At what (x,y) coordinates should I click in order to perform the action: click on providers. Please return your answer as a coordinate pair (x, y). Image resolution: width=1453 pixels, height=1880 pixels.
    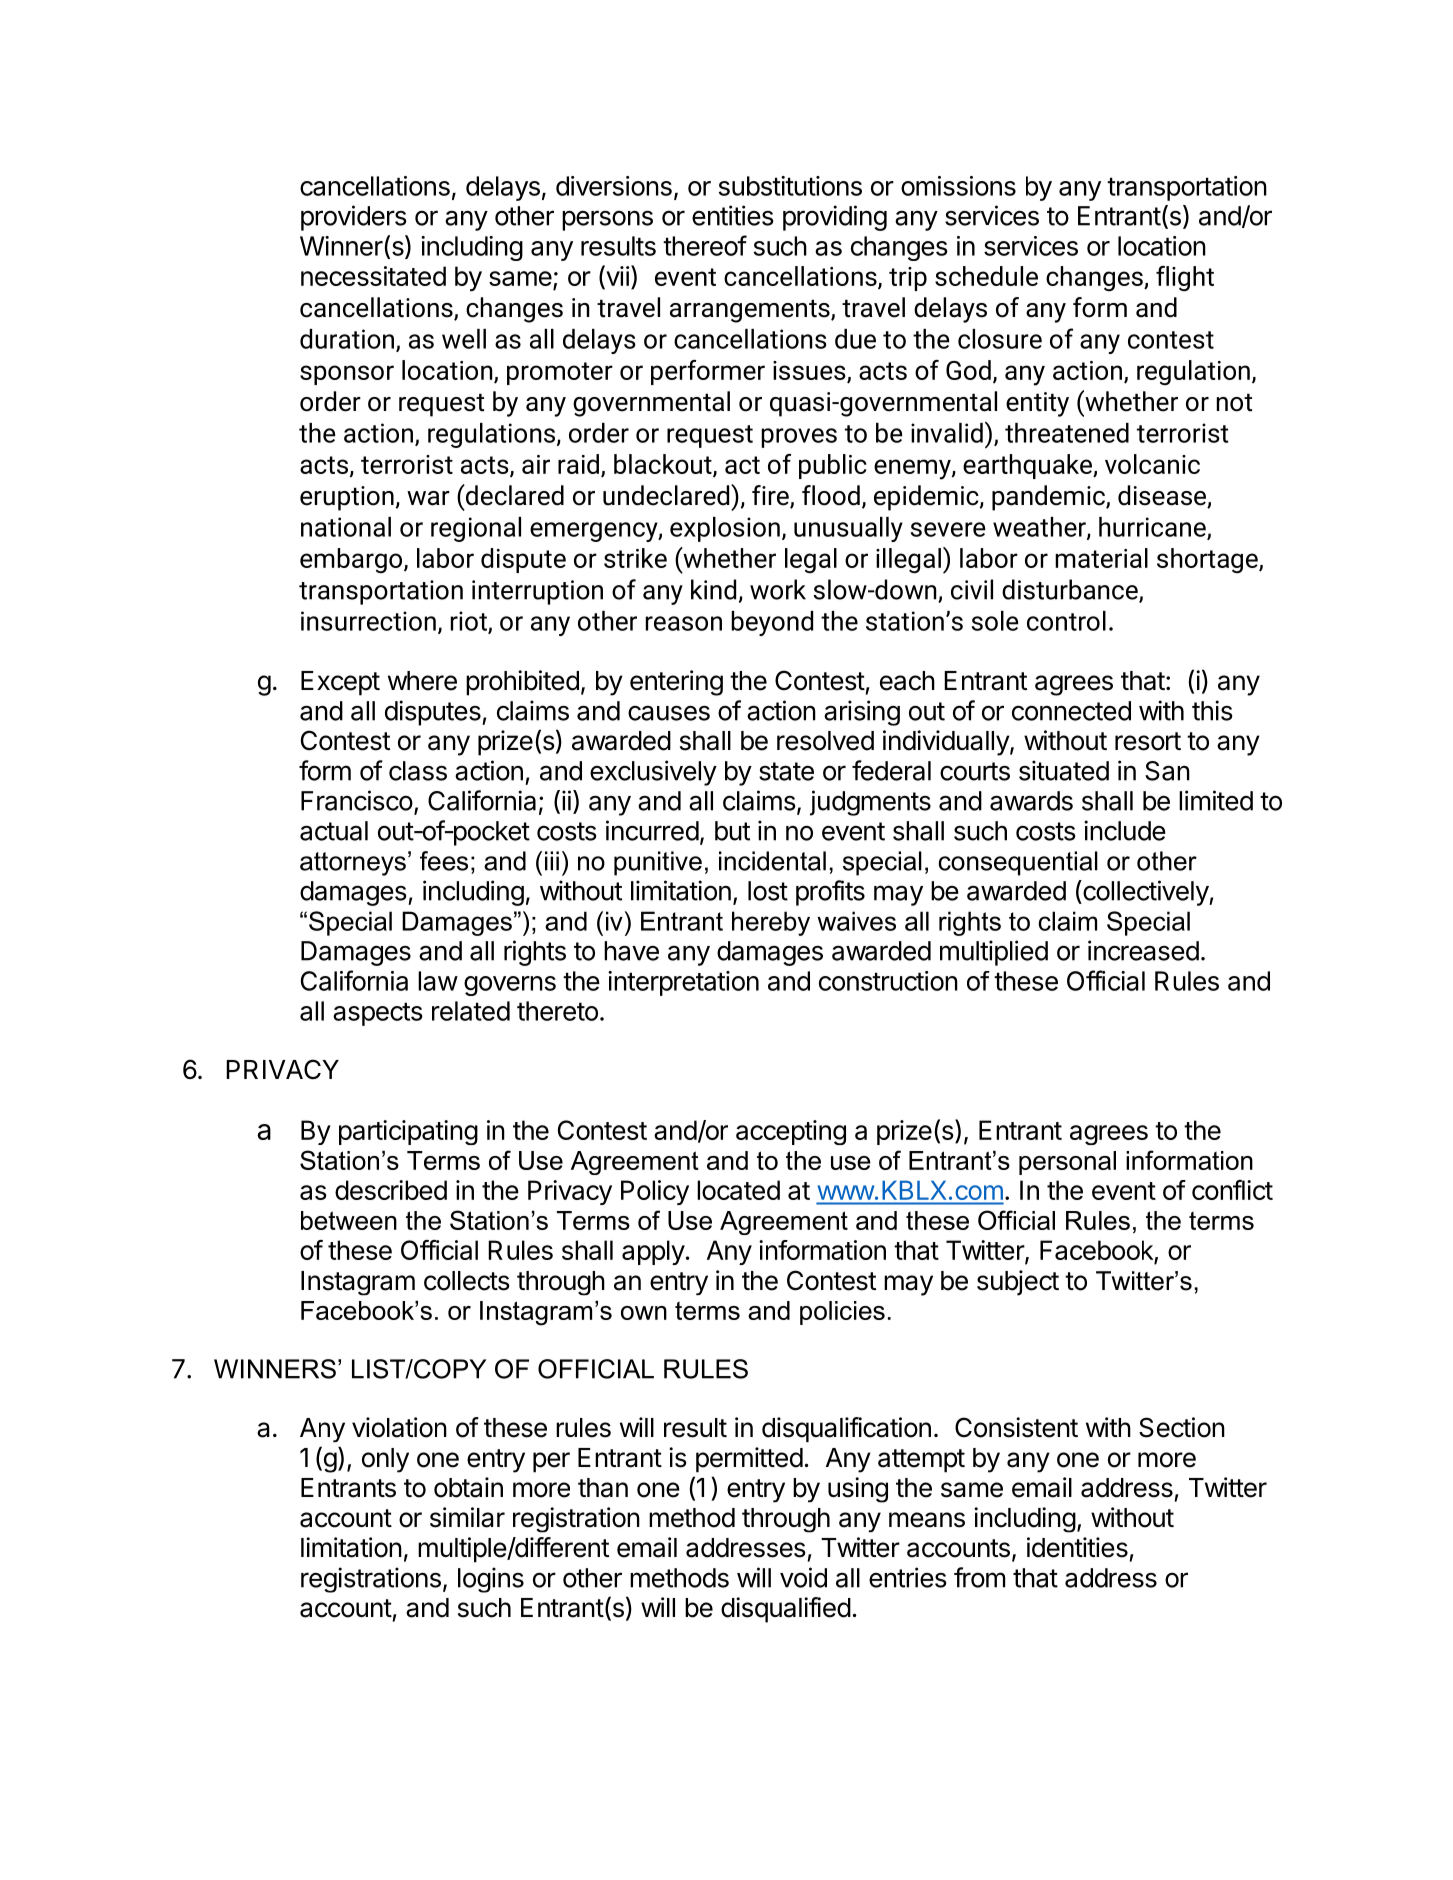
    Looking at the image, I should click on (354, 218).
